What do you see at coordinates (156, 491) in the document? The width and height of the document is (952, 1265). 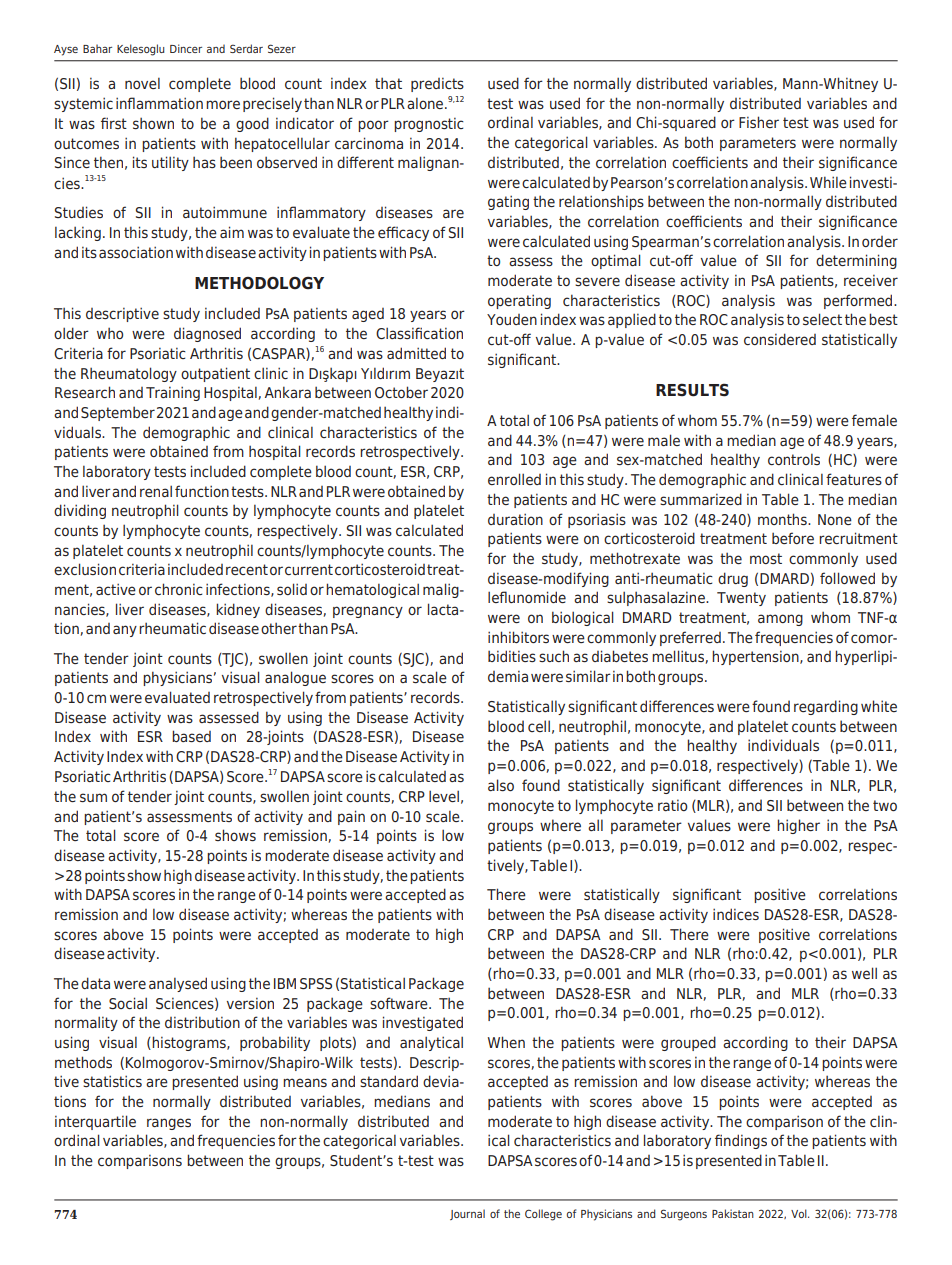 I see `renal` at bounding box center [156, 491].
